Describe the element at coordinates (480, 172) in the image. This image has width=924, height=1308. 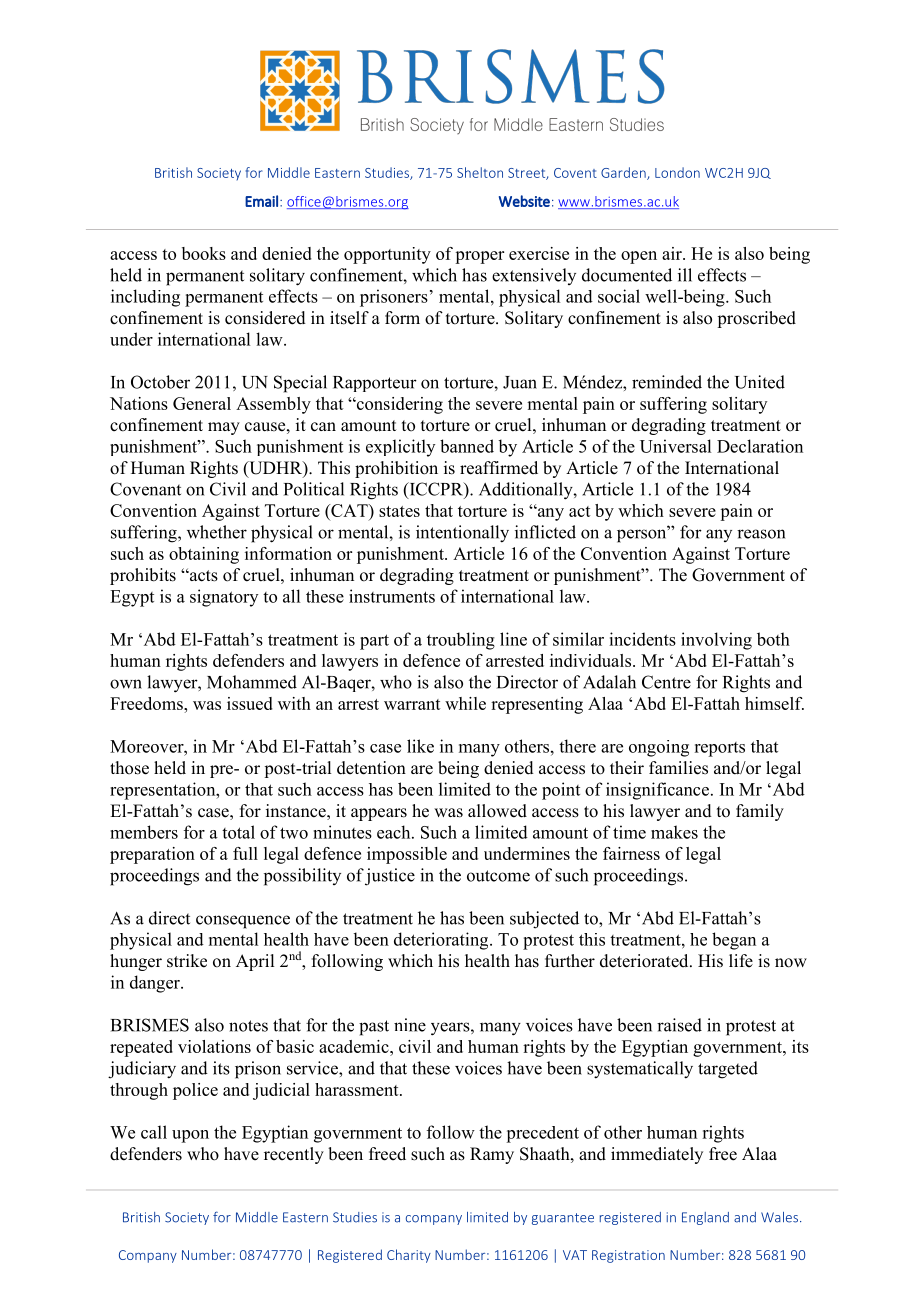
I see `Shelton` at that location.
